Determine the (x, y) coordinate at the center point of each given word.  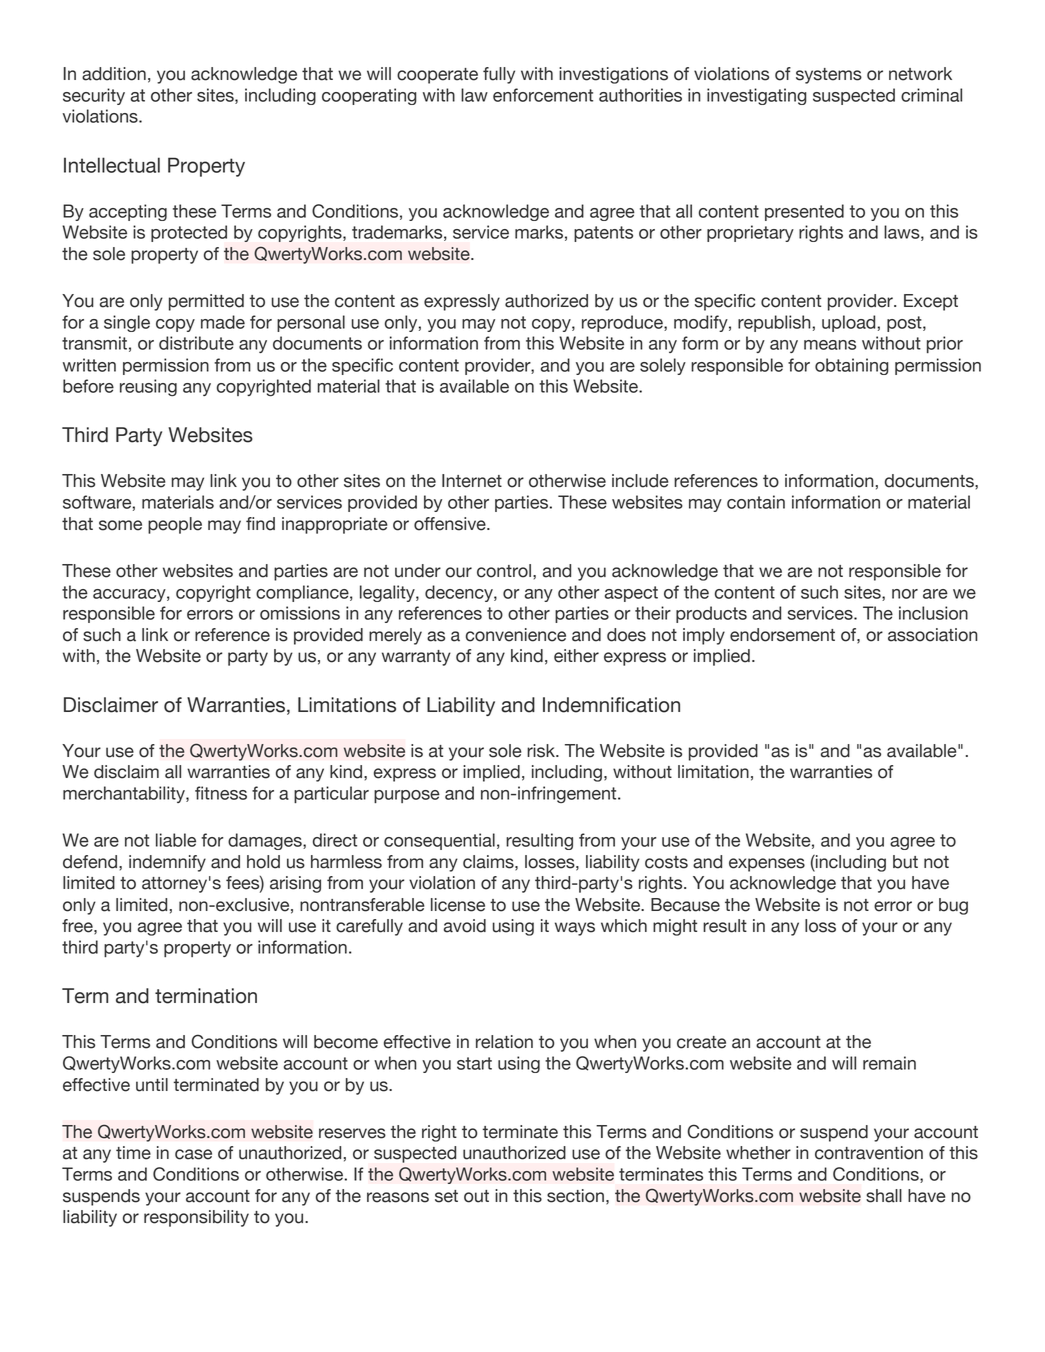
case (193, 1154)
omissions (300, 613)
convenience (516, 635)
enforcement (543, 95)
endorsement (782, 635)
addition (114, 74)
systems (829, 76)
